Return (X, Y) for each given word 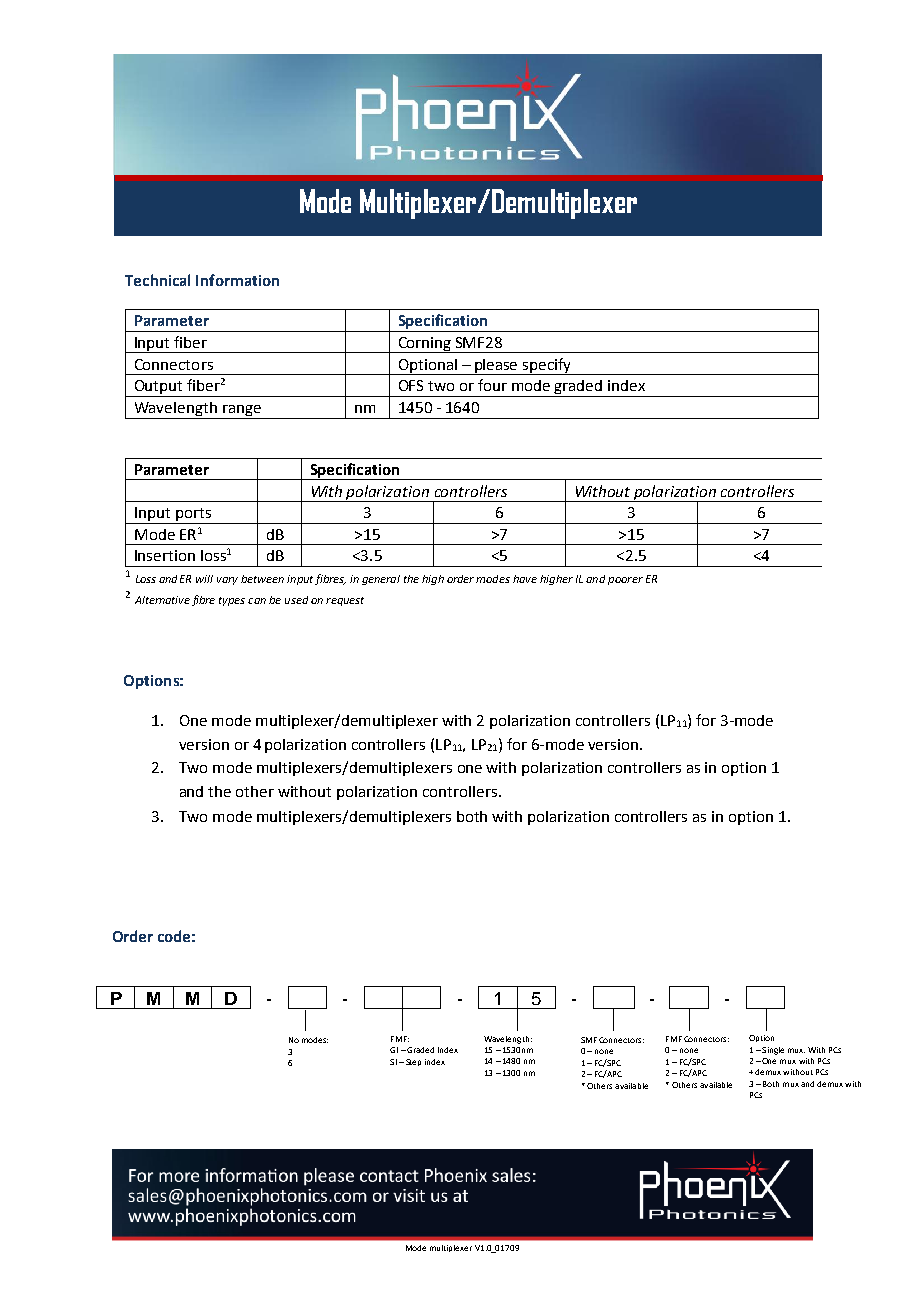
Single (772, 1051)
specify (547, 366)
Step (413, 1062)
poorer (625, 581)
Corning (425, 345)
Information (237, 280)
